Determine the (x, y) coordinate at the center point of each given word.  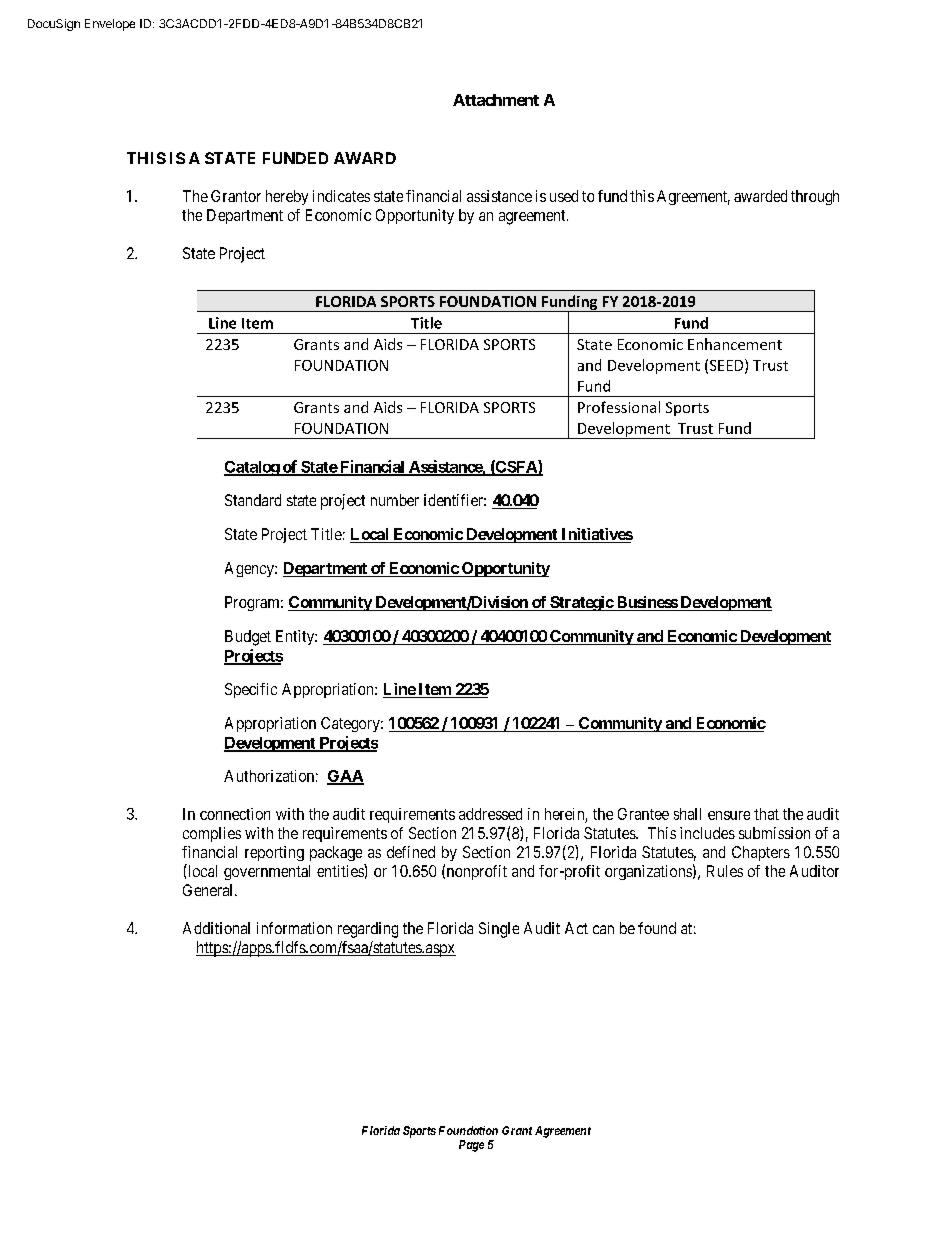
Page (471, 1146)
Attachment (496, 100)
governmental (267, 872)
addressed (490, 814)
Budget (248, 638)
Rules (725, 871)
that (766, 814)
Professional (619, 407)
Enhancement (735, 344)
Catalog (252, 468)
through (815, 197)
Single (499, 930)
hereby (287, 197)
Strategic (581, 603)
